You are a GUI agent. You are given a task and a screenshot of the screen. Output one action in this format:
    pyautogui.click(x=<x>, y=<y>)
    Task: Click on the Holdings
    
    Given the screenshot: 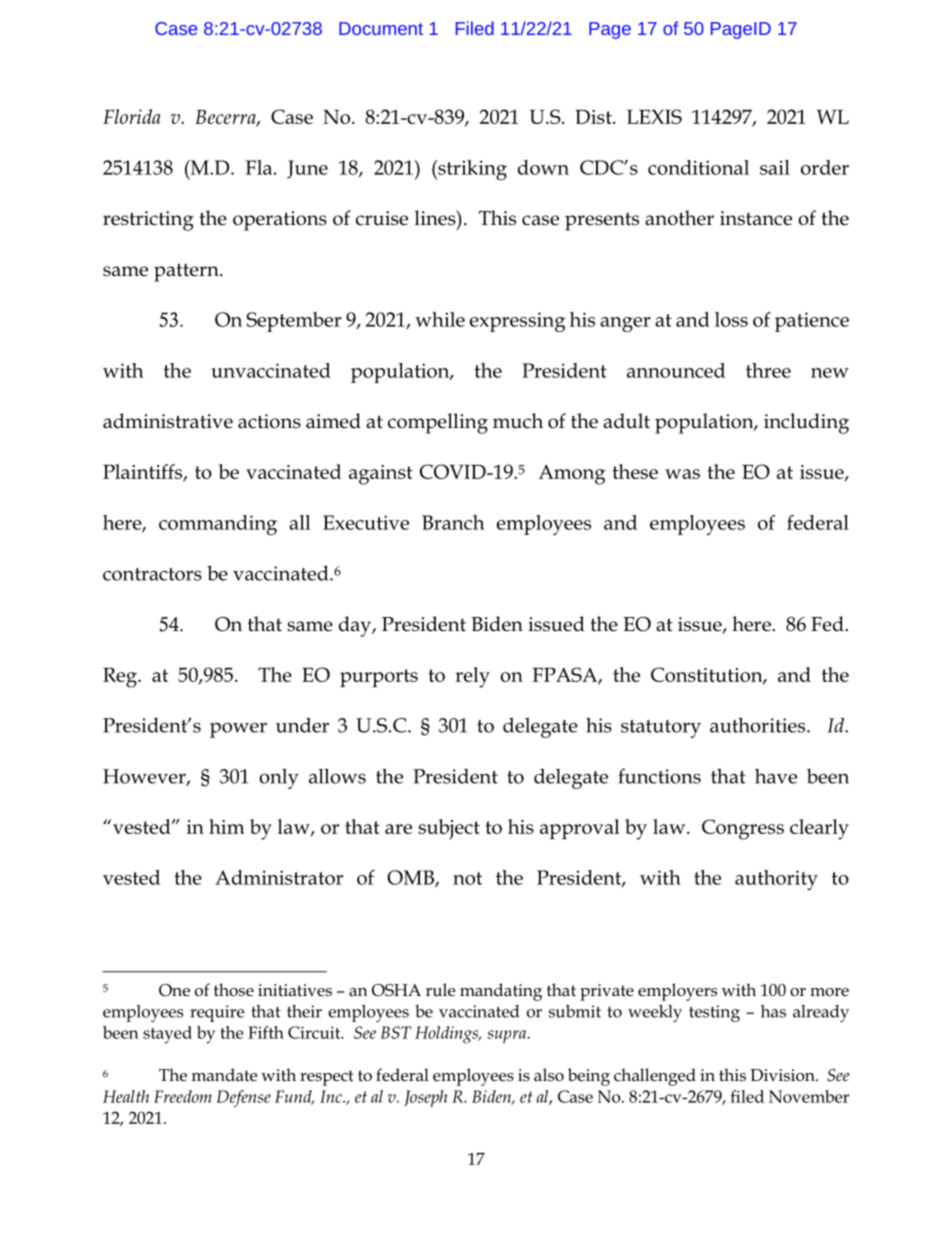 What is the action you would take?
    pyautogui.click(x=448, y=1035)
